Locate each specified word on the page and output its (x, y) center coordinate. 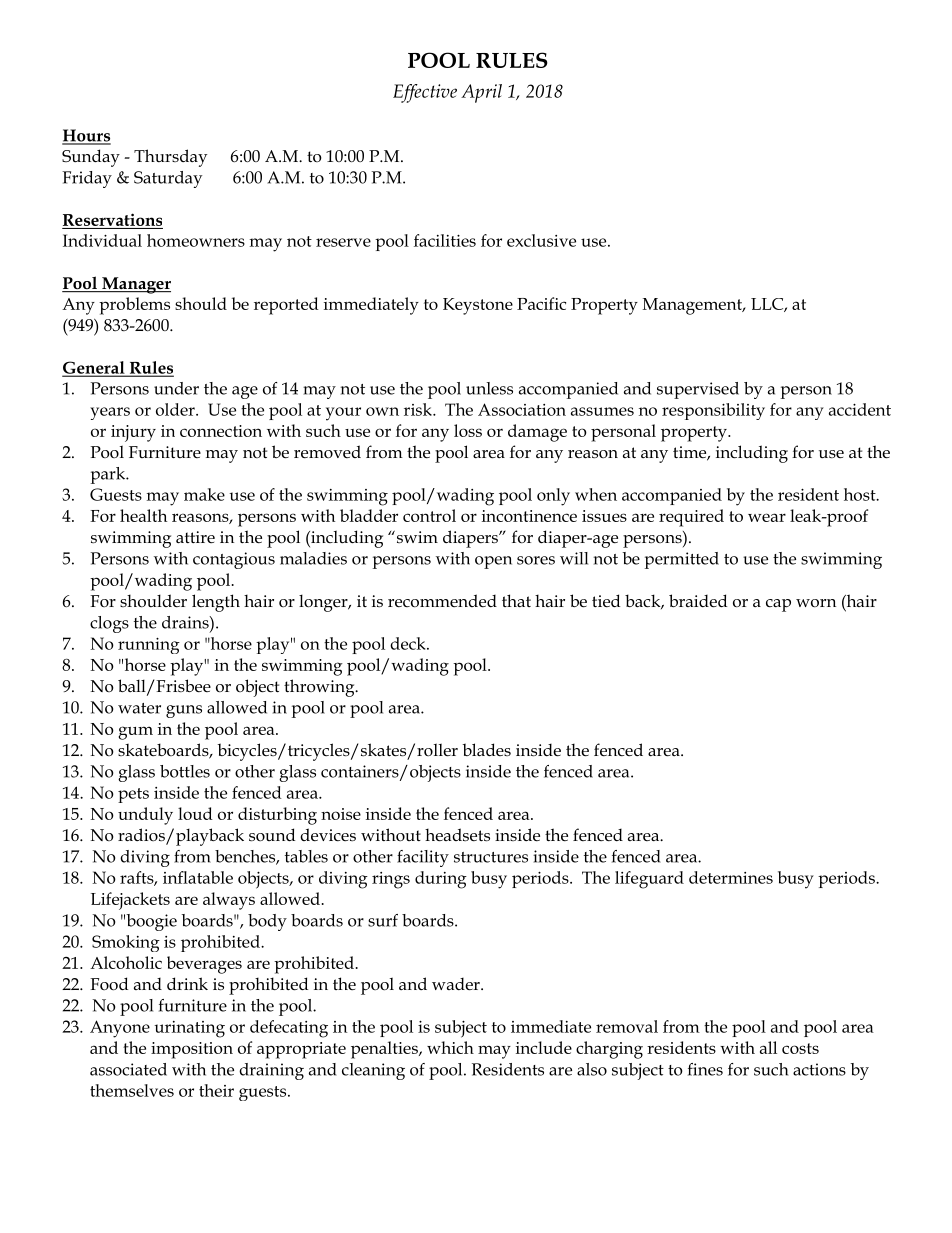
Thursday (170, 158)
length (216, 603)
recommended (442, 601)
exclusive (541, 240)
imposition (192, 1050)
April (481, 93)
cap (778, 605)
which (450, 1047)
